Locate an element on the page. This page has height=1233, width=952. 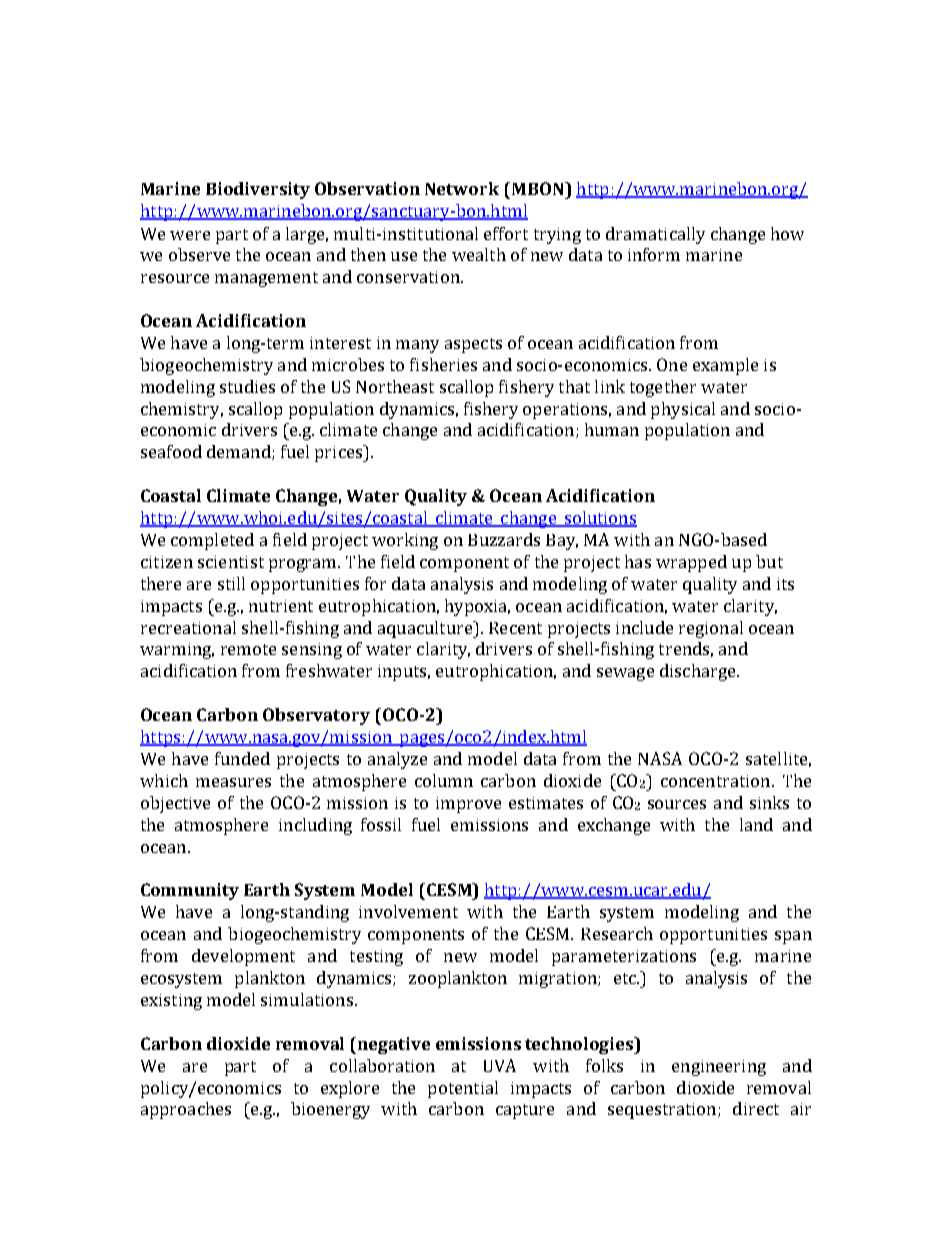
effort is located at coordinates (506, 233).
